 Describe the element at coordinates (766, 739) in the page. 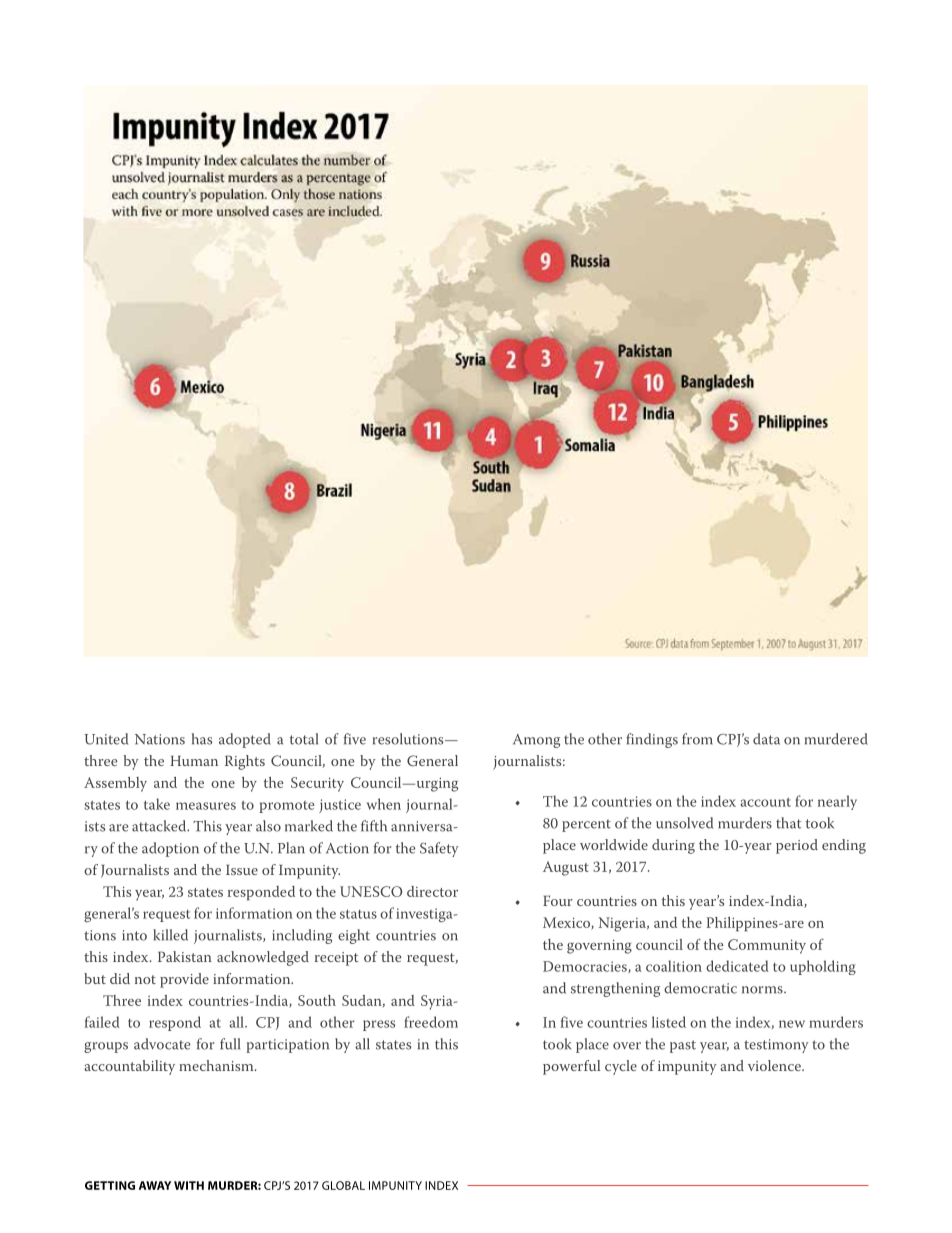

I see `data` at that location.
